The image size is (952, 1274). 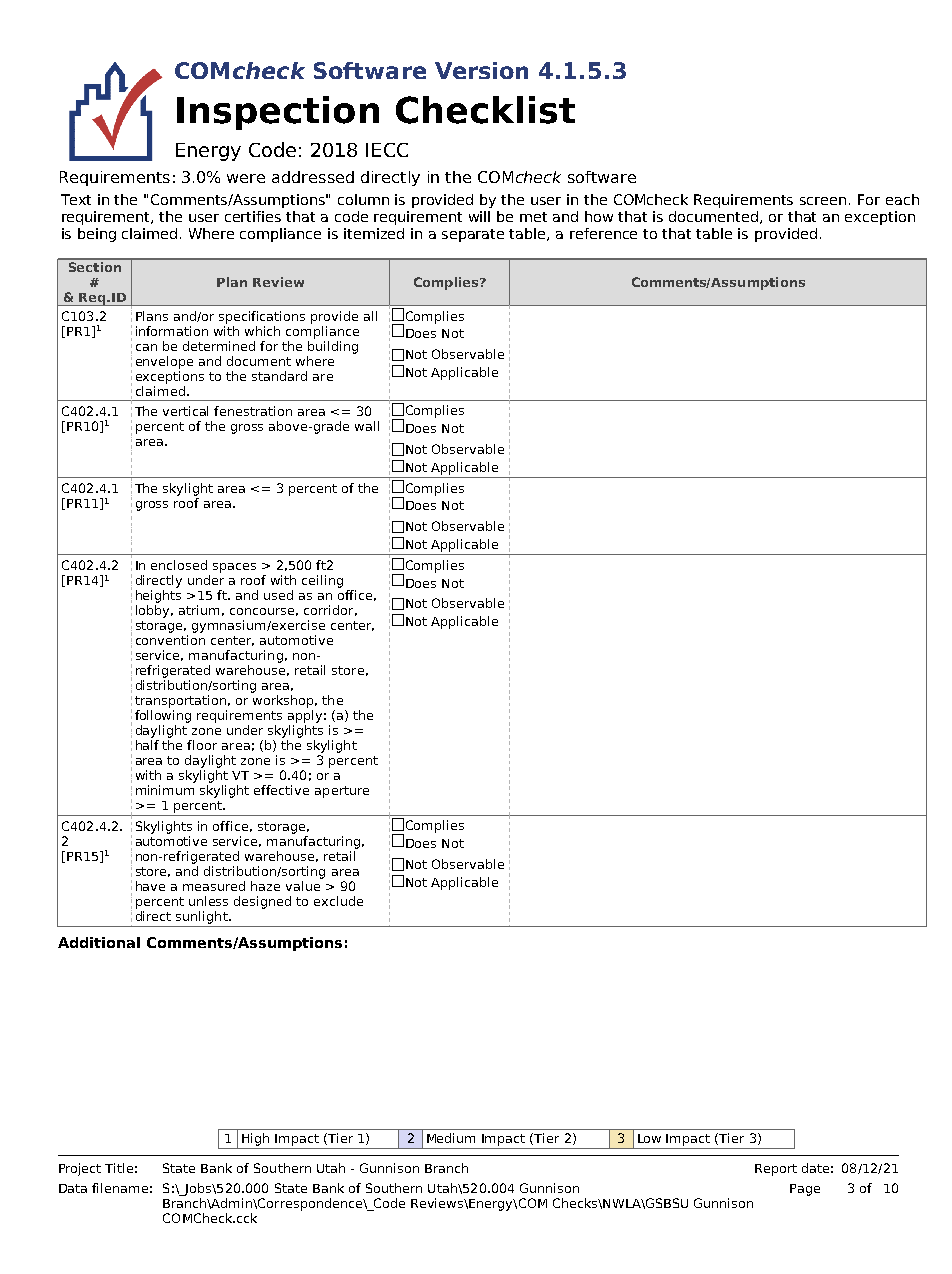 What do you see at coordinates (823, 201) in the screenshot?
I see `screen` at bounding box center [823, 201].
